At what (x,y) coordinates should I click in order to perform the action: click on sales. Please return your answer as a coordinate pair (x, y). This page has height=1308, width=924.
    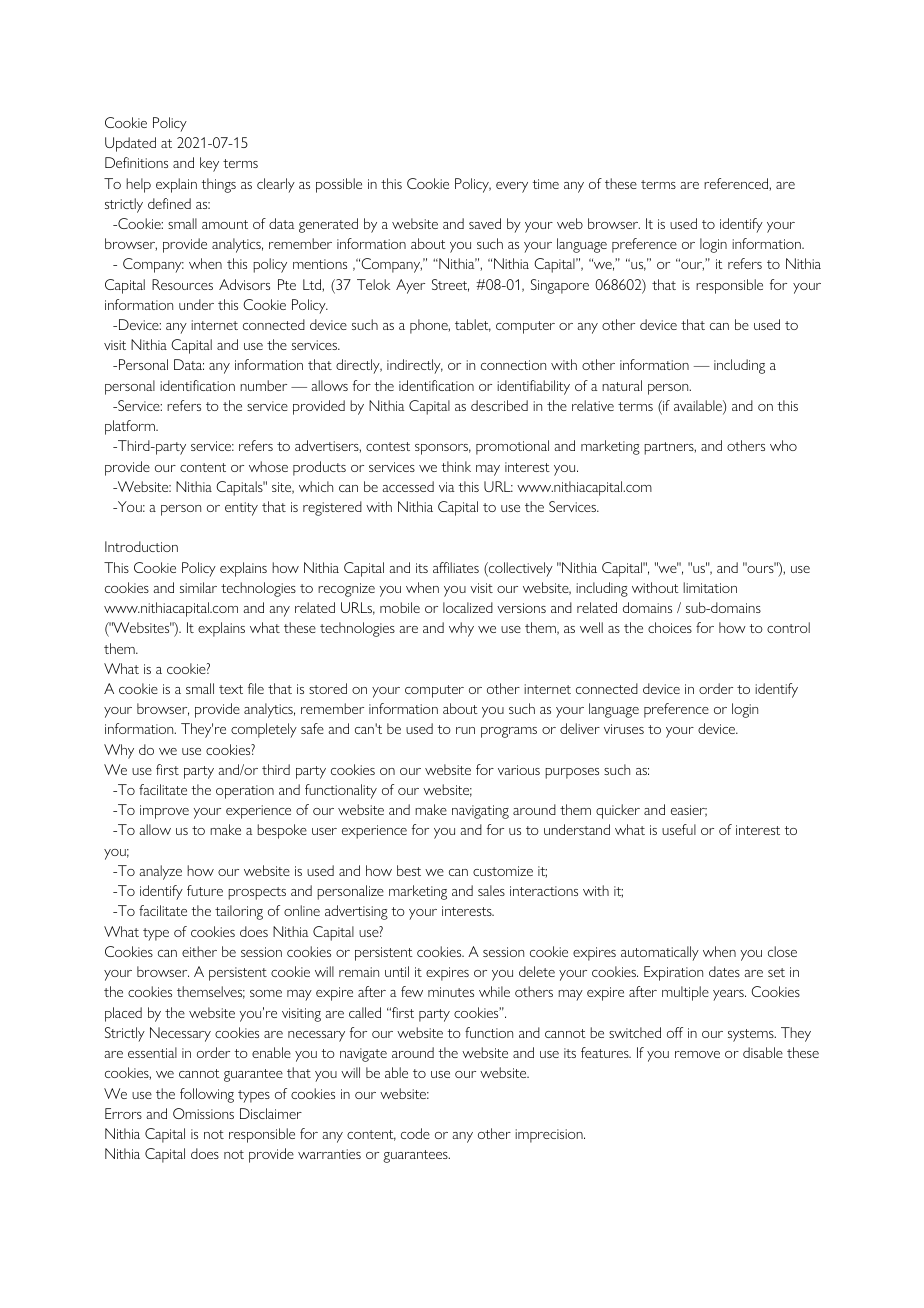
    Looking at the image, I should click on (491, 890).
